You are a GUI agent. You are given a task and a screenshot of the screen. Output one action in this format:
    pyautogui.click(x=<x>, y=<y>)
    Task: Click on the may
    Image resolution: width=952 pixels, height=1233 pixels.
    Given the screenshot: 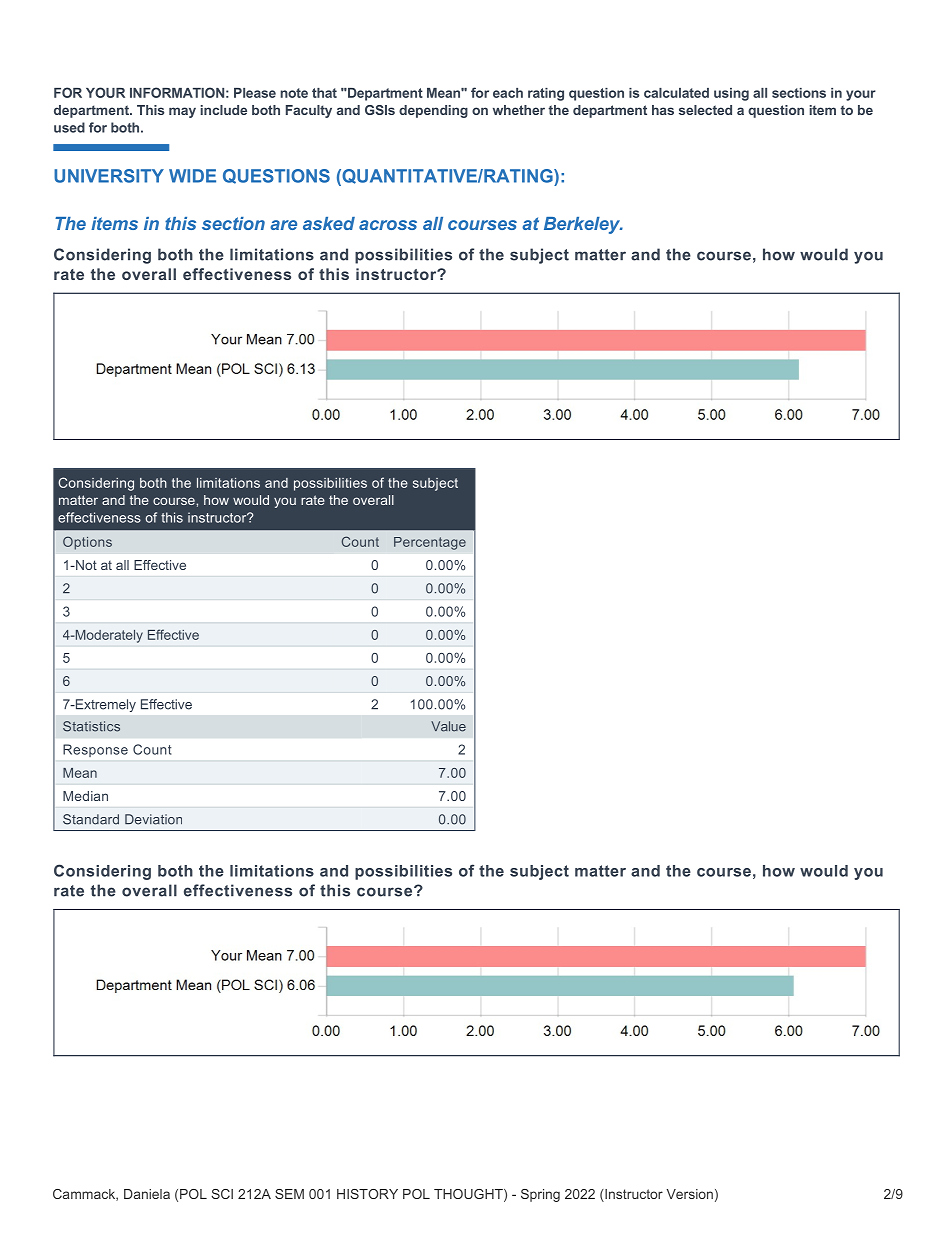 What is the action you would take?
    pyautogui.click(x=182, y=112)
